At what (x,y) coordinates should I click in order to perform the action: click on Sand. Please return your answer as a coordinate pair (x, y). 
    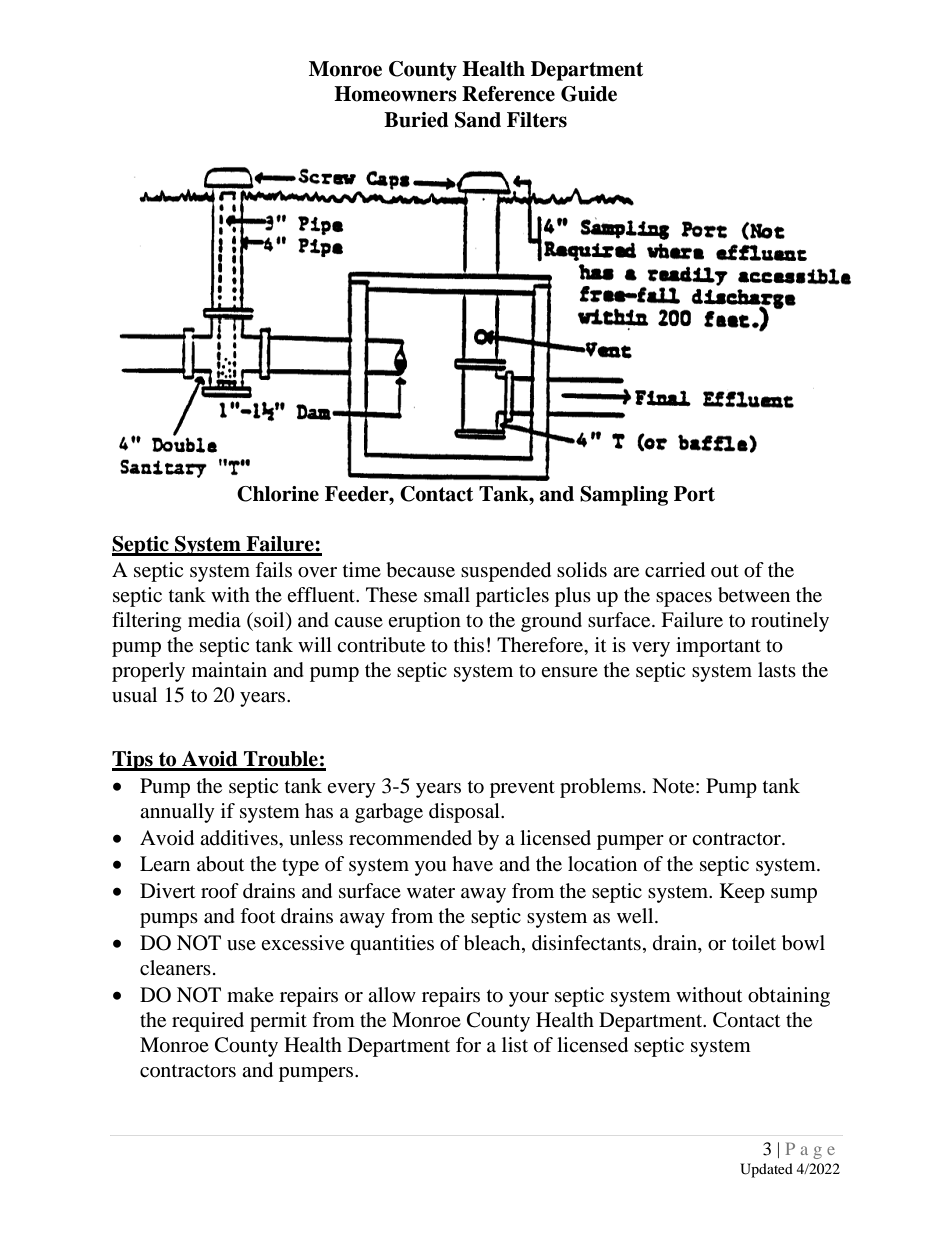
    Looking at the image, I should click on (478, 120).
